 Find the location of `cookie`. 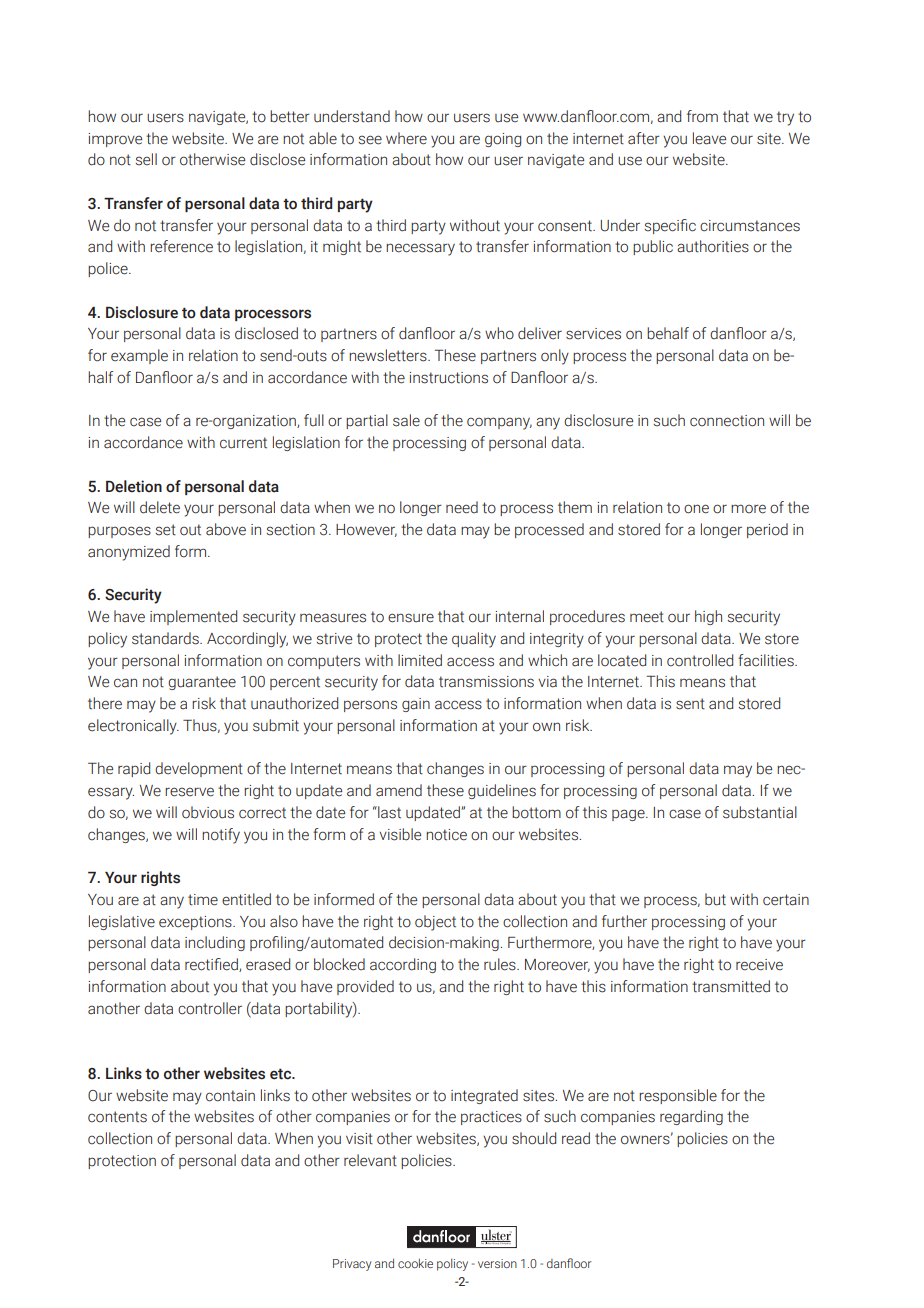

cookie is located at coordinates (415, 1263).
